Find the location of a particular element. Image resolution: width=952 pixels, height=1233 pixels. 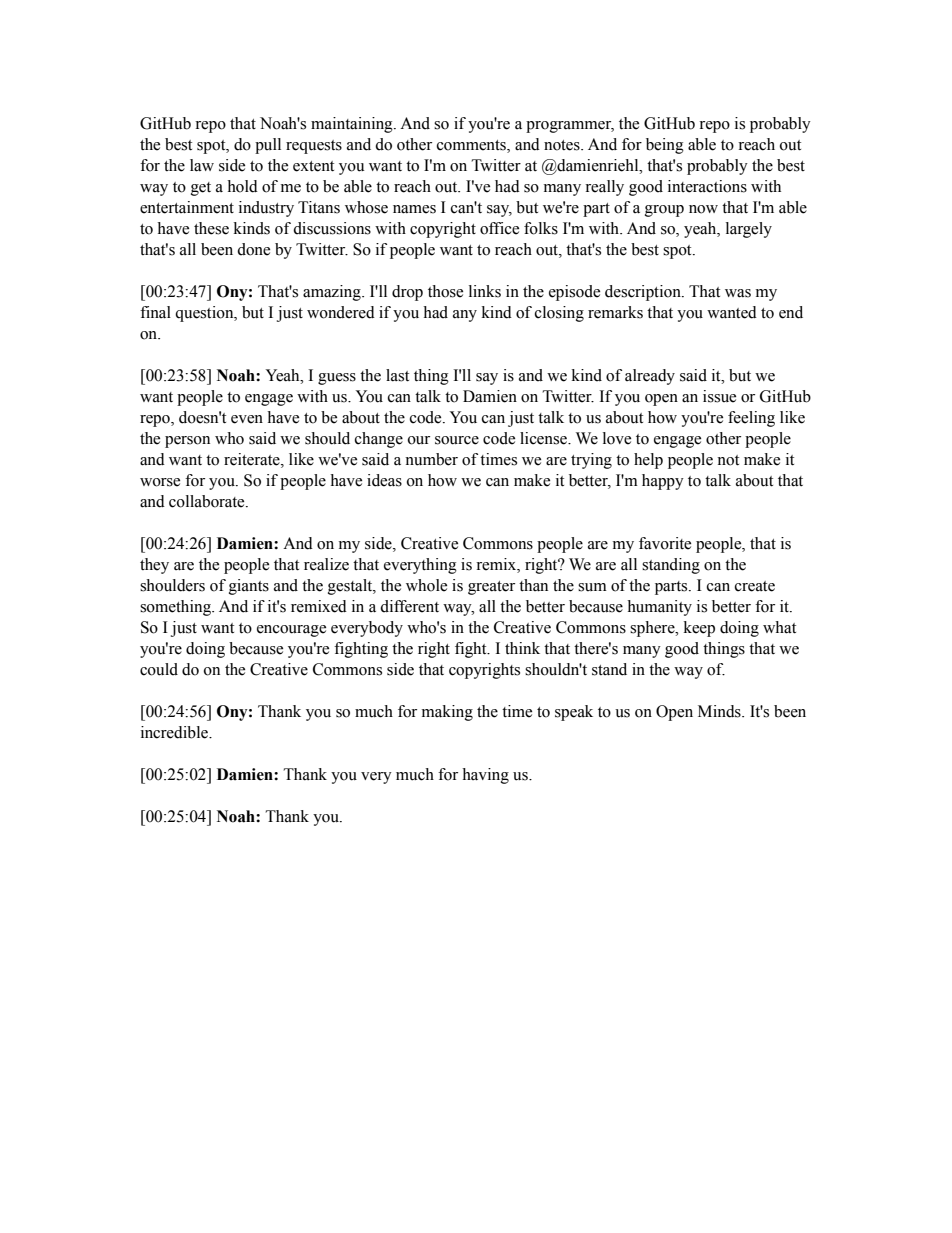

final is located at coordinates (155, 312).
